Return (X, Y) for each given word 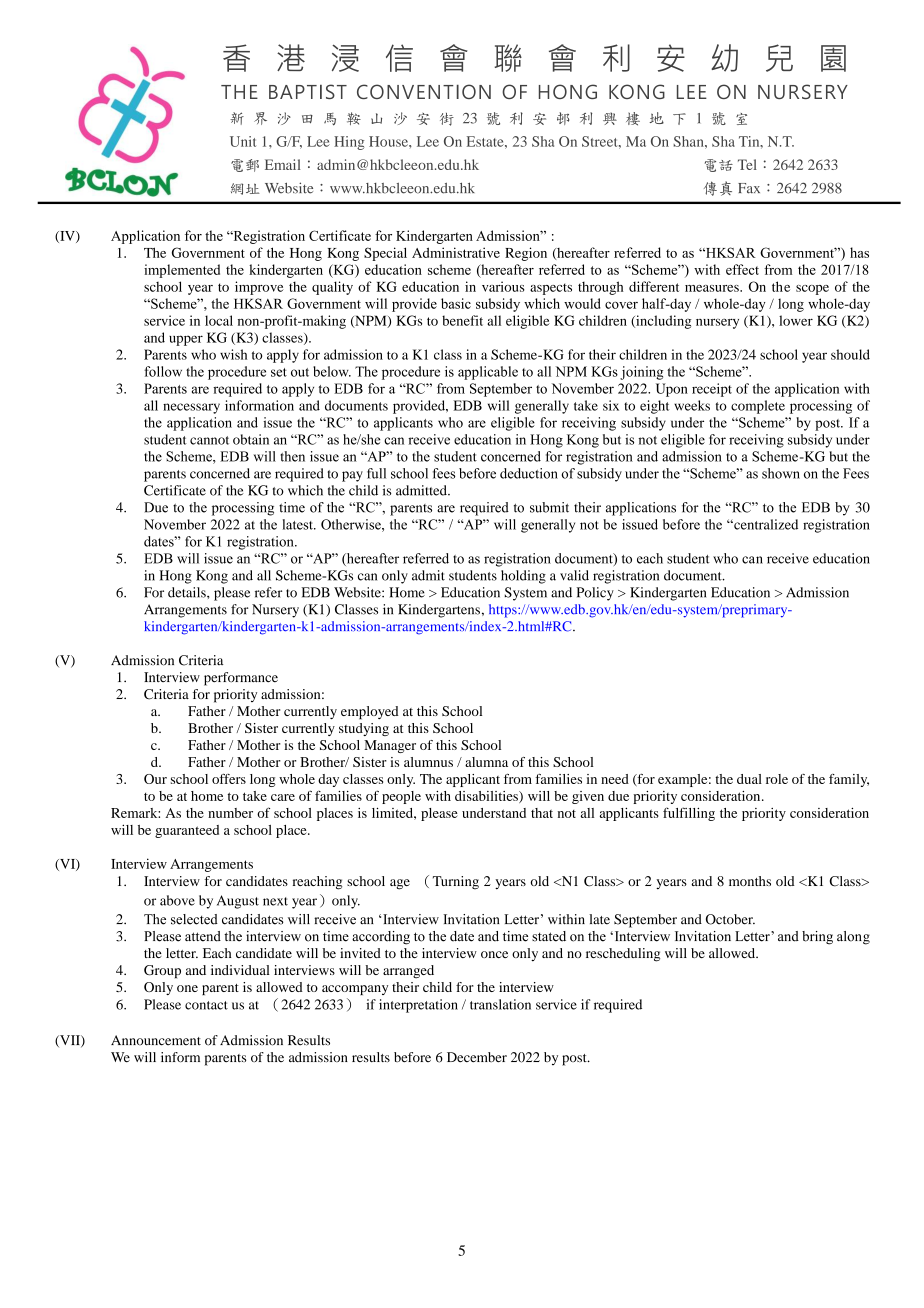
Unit (243, 141)
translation (500, 1004)
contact (206, 1005)
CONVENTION (424, 91)
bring (817, 938)
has (859, 252)
